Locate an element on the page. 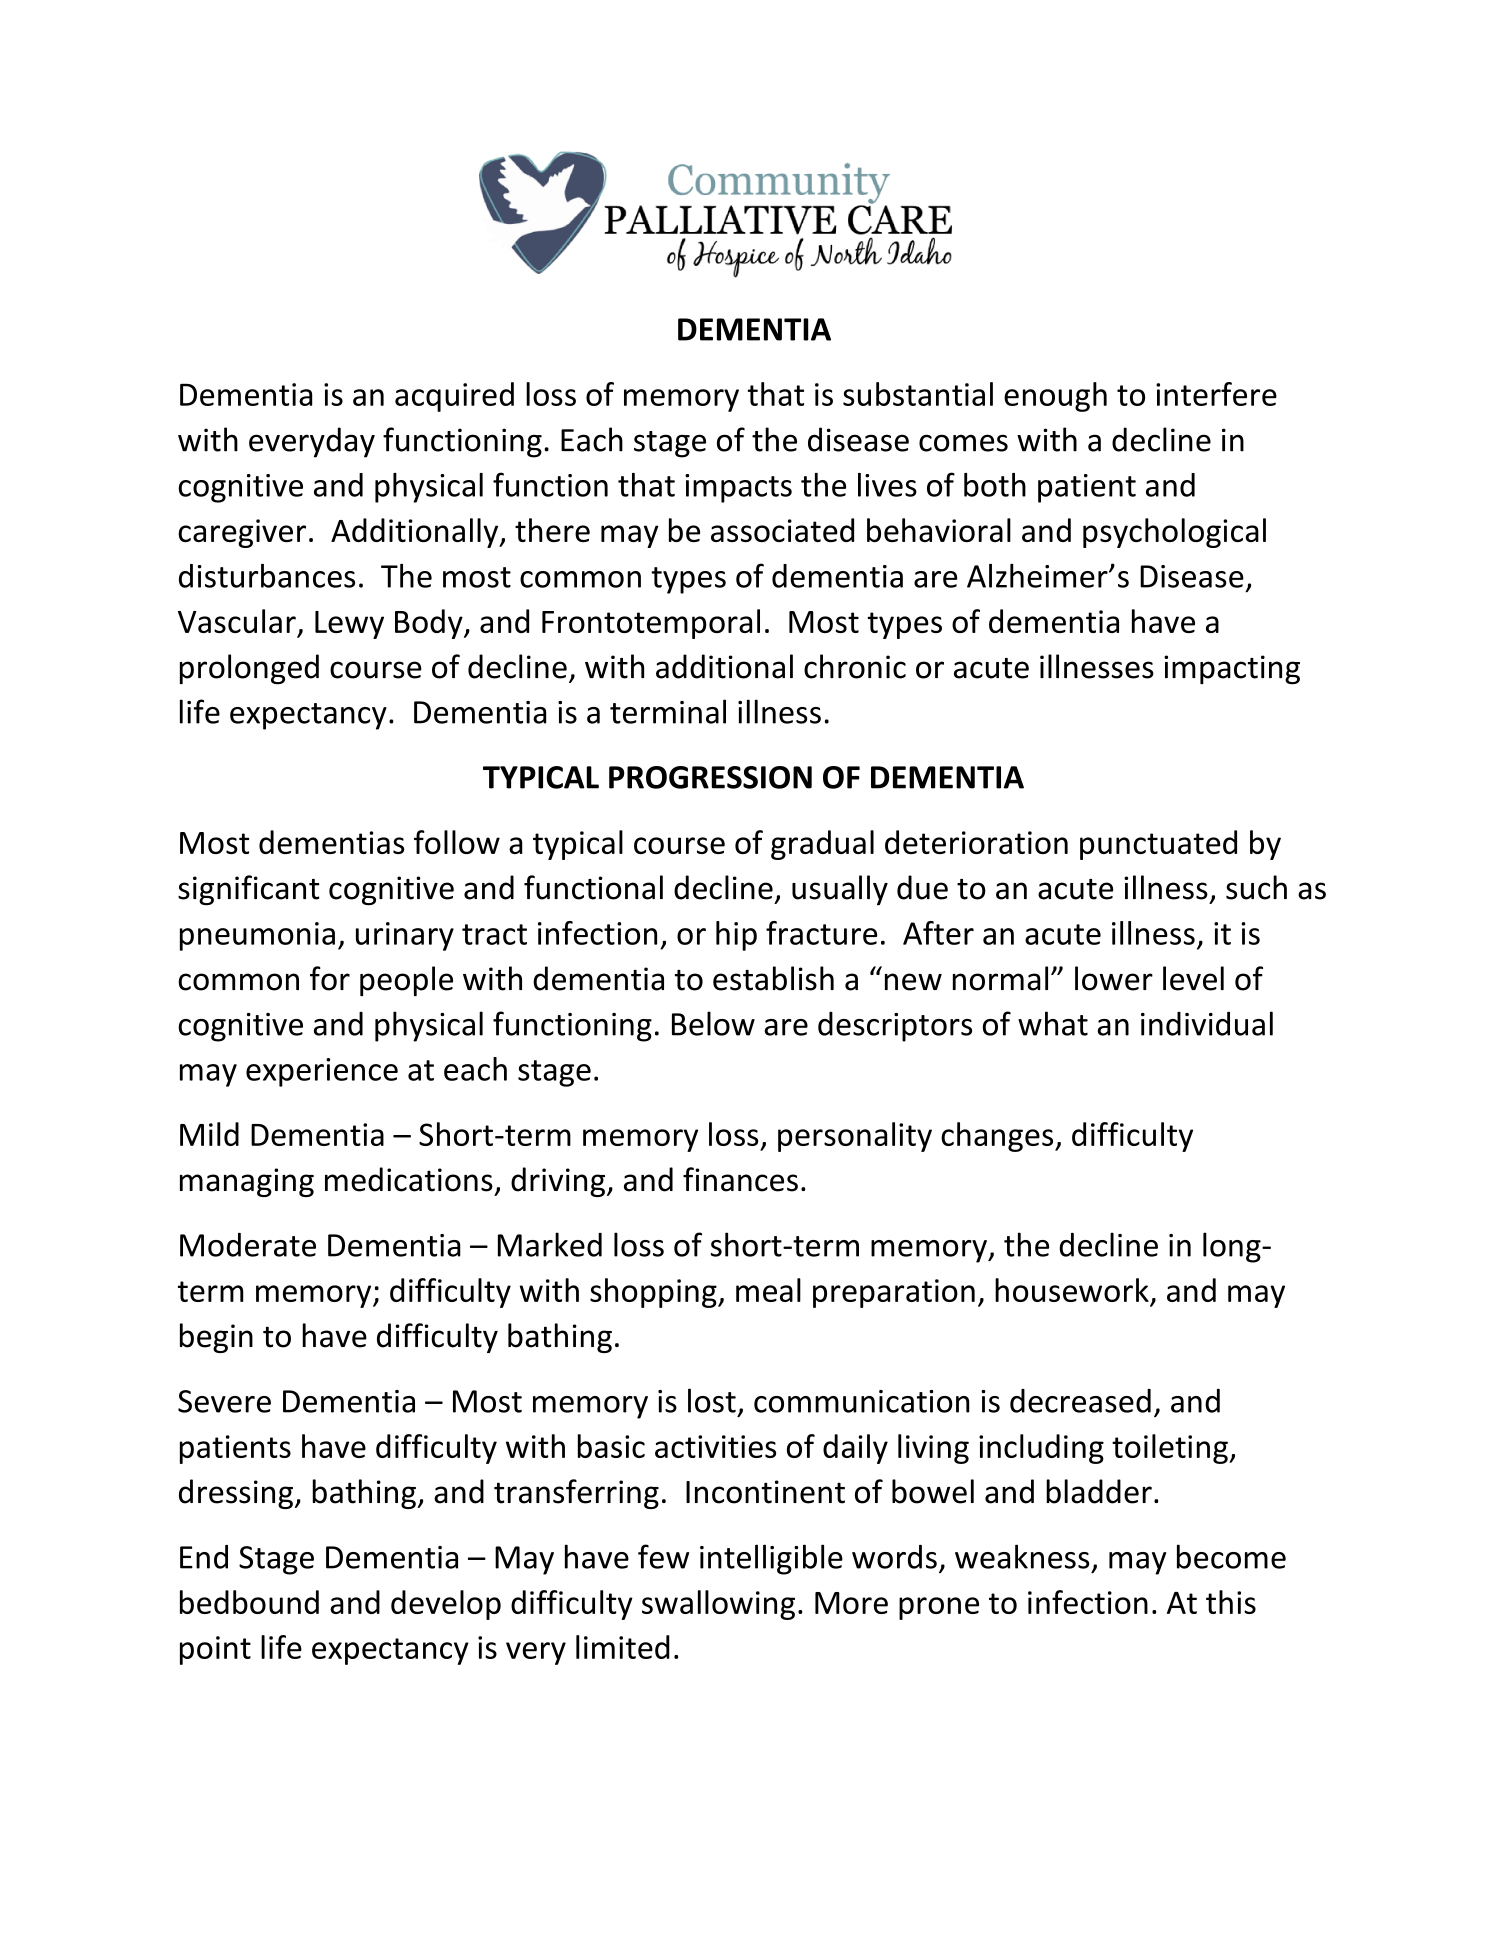  meal is located at coordinates (768, 1290).
